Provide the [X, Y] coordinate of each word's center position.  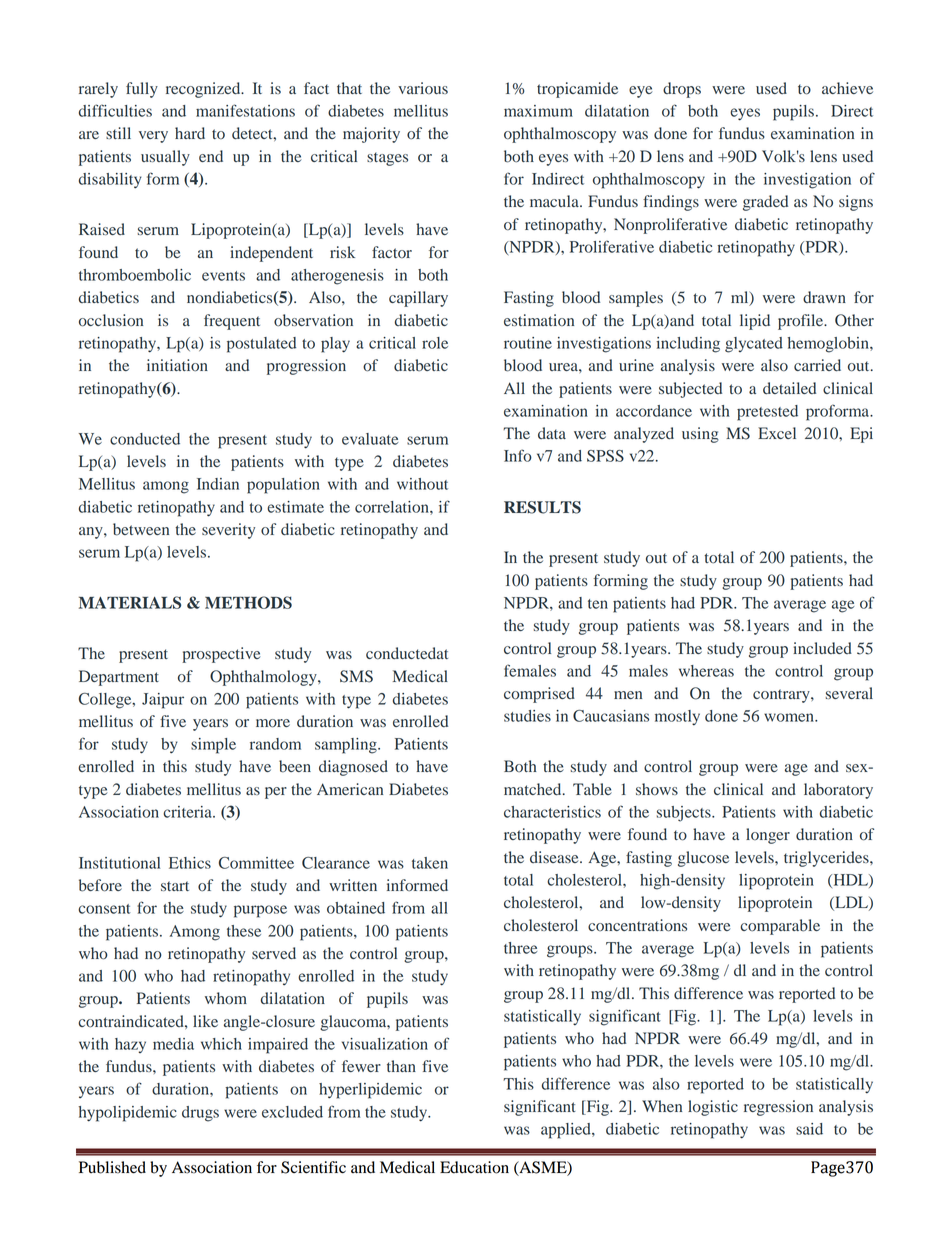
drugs [200, 1114]
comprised [539, 695]
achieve [847, 88]
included [822, 648]
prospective [221, 655]
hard [190, 133]
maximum [538, 111]
